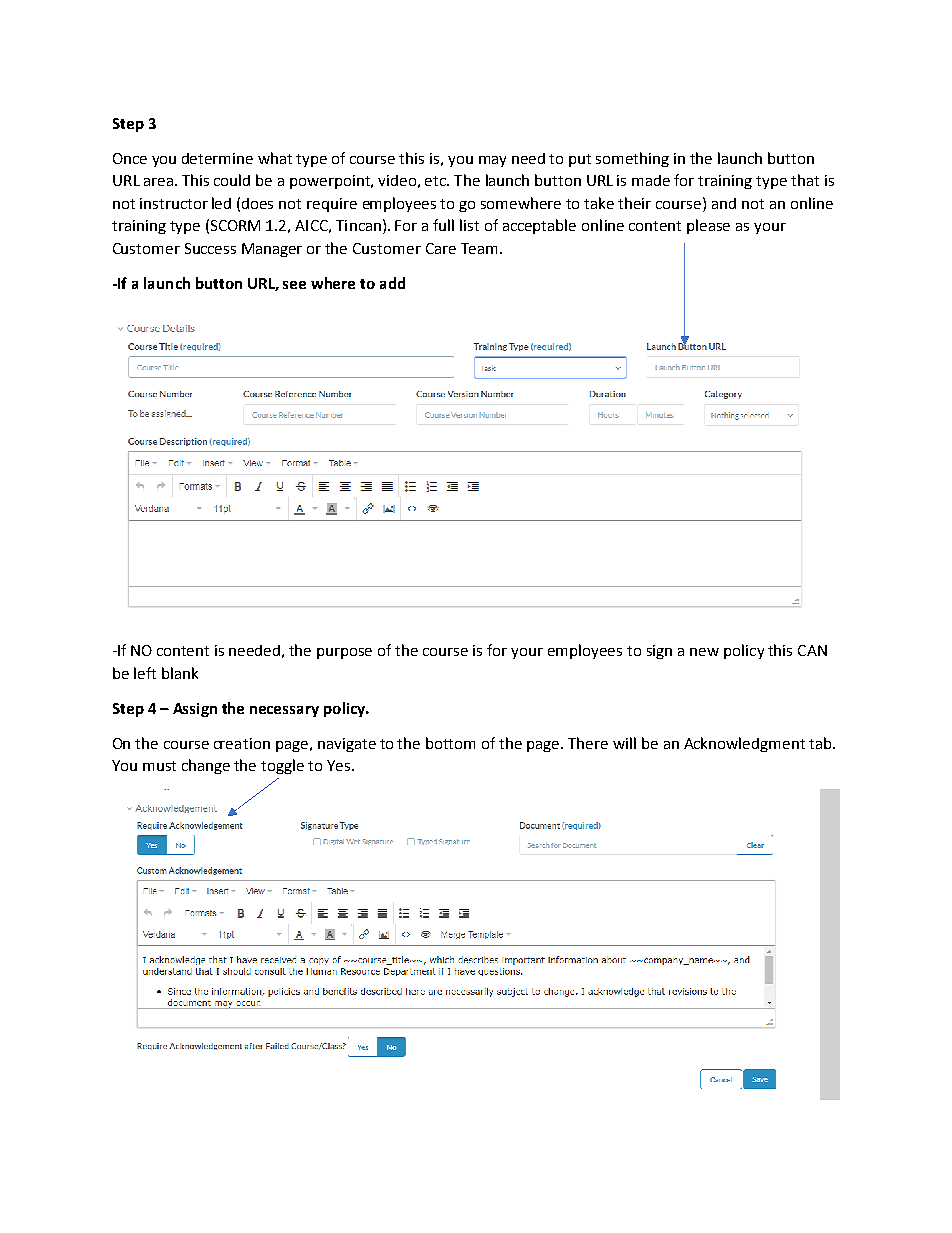 The width and height of the screenshot is (952, 1233). I want to click on creation, so click(242, 743).
